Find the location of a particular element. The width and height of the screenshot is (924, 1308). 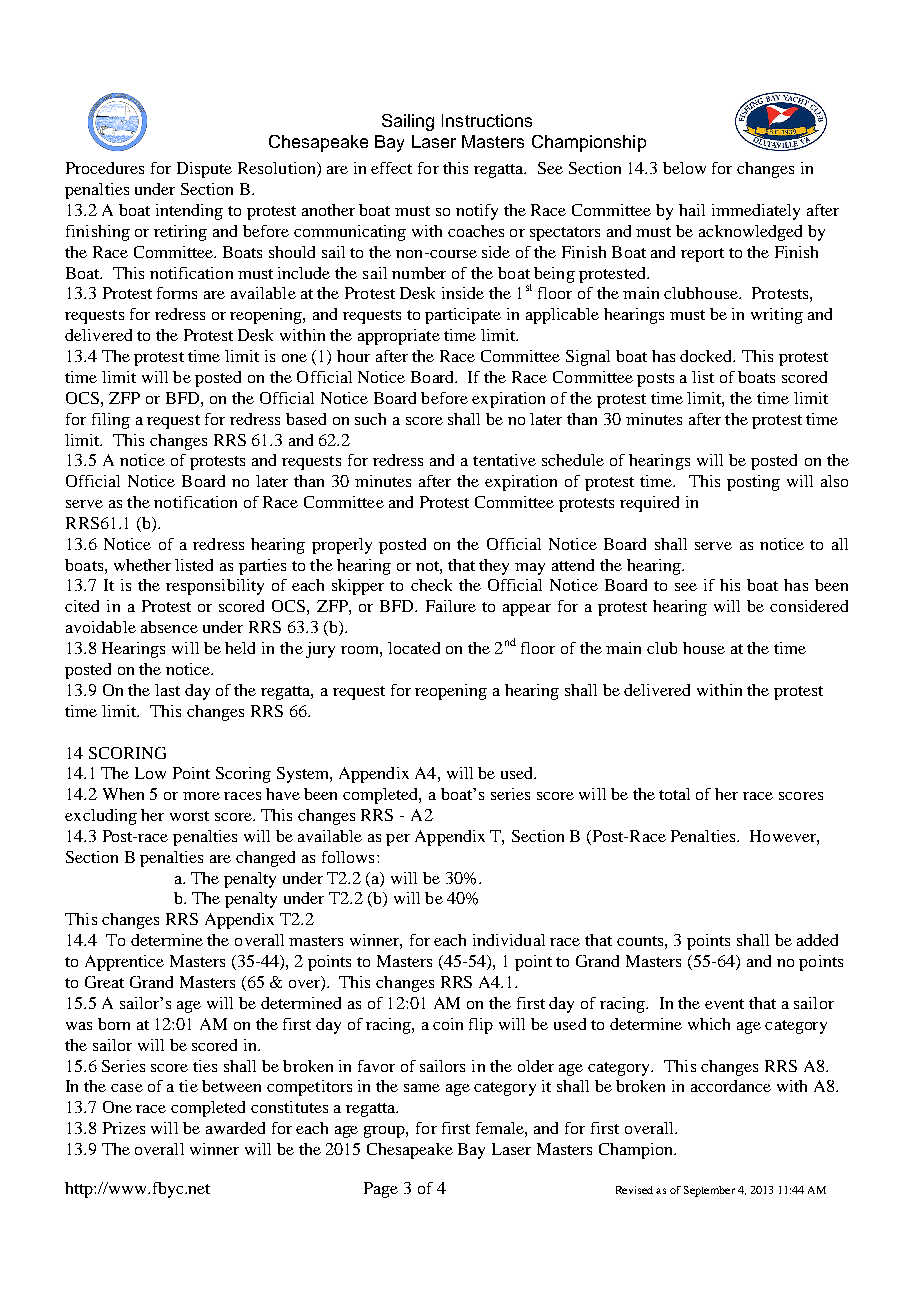

Prizes is located at coordinates (124, 1128).
